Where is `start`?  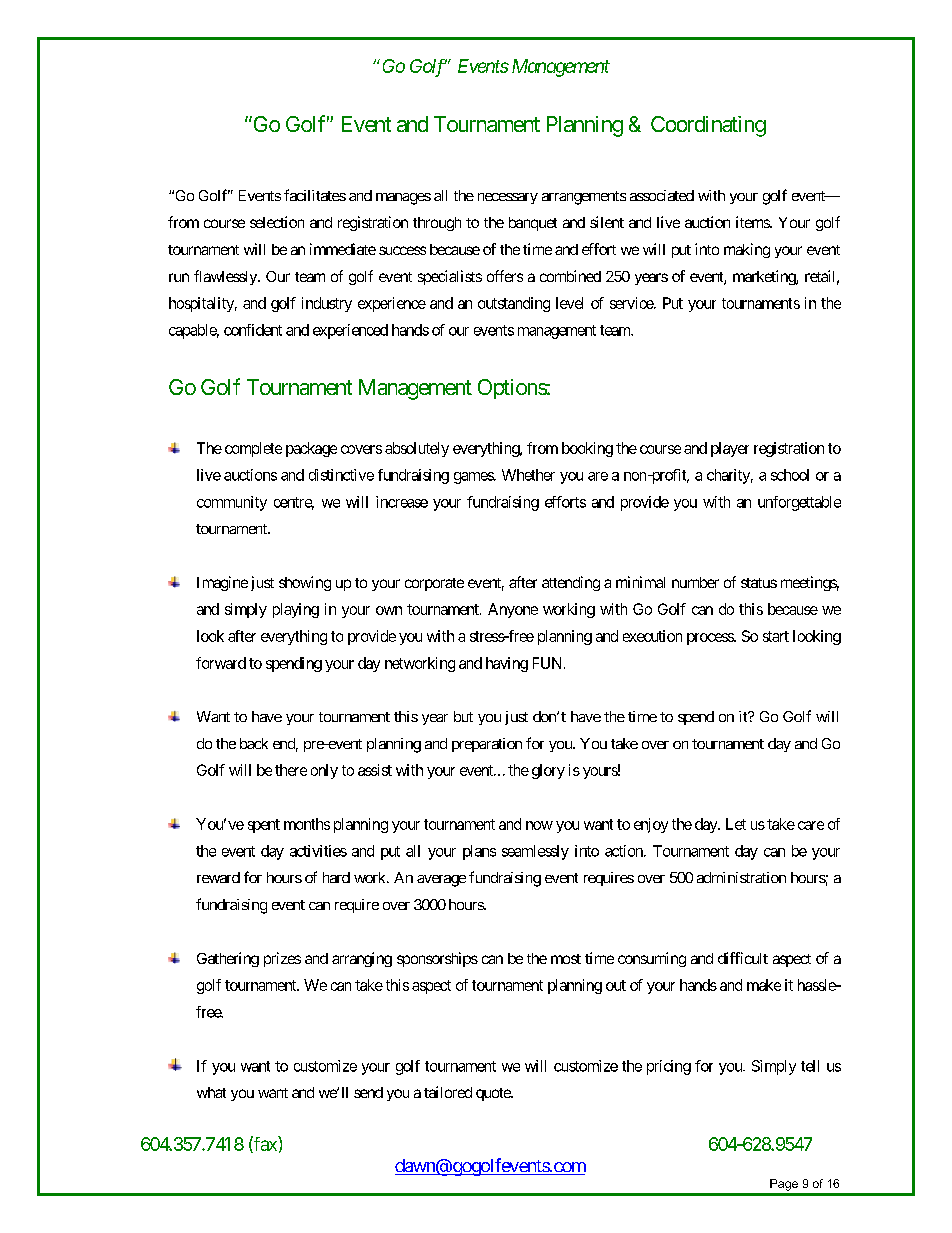
start is located at coordinates (776, 636).
